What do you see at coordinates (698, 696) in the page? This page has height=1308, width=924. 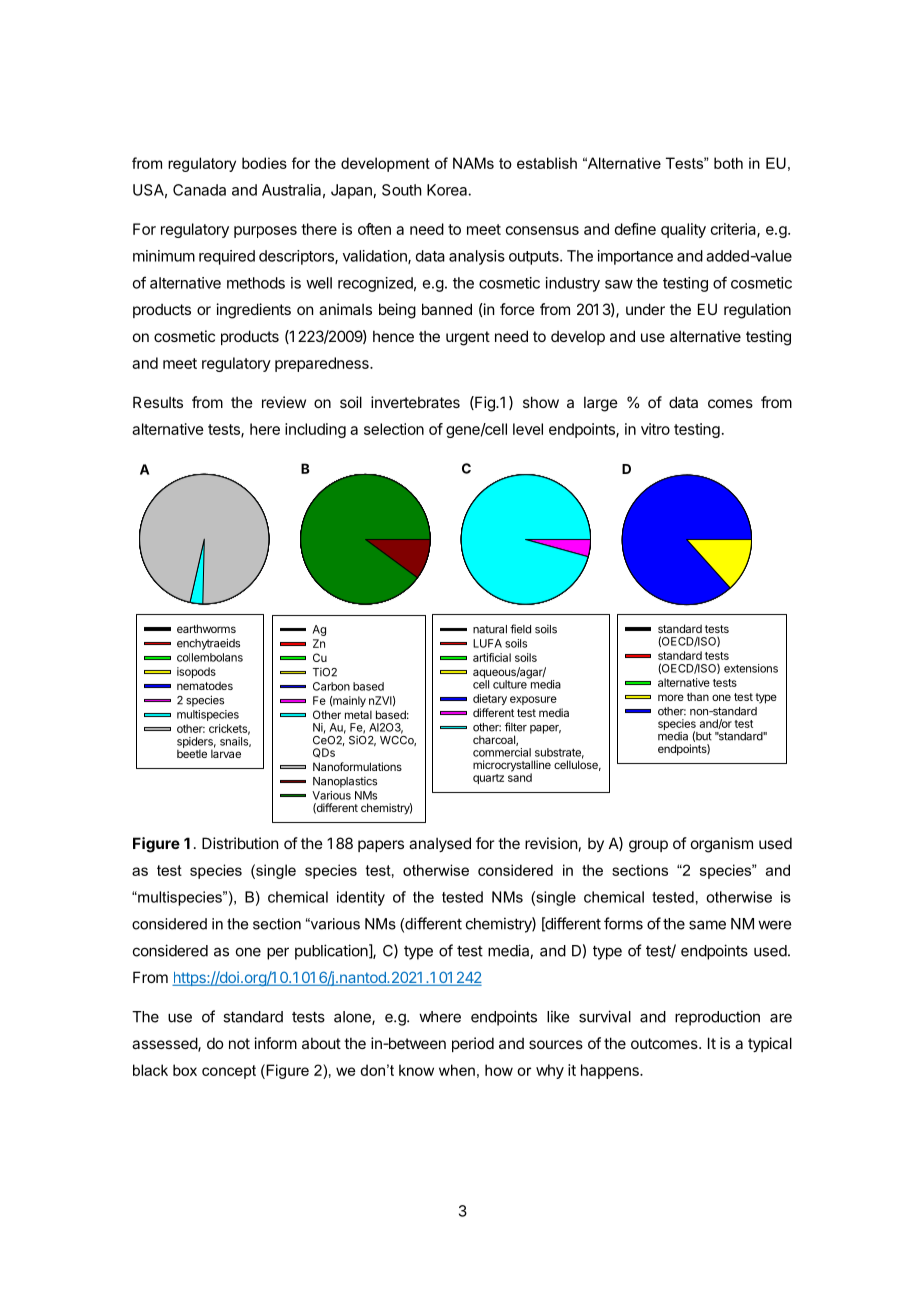 I see `than` at bounding box center [698, 696].
